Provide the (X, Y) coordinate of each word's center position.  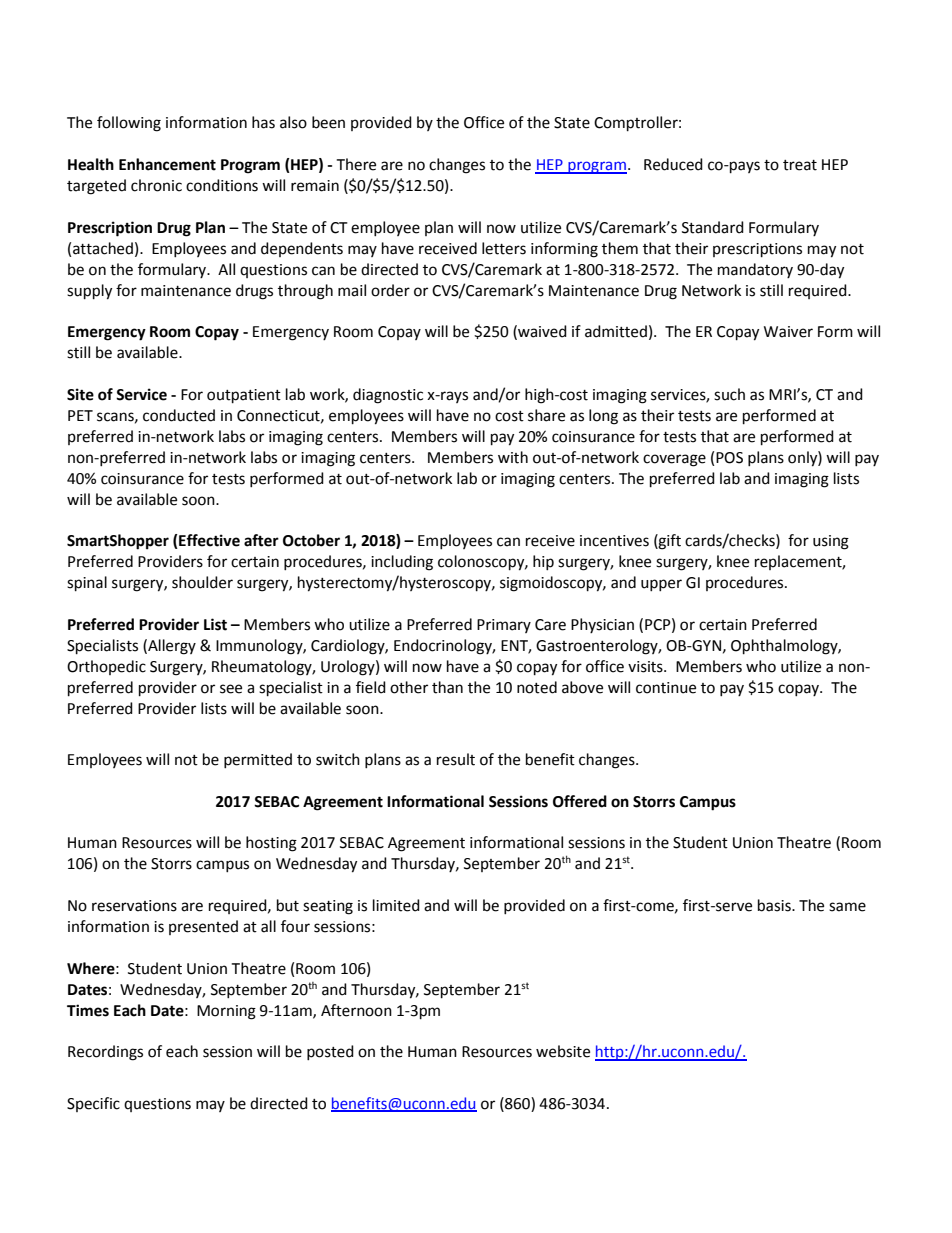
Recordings (105, 1053)
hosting (271, 844)
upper (661, 585)
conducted (179, 415)
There (356, 164)
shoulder (202, 582)
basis (775, 905)
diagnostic (388, 396)
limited (396, 905)
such (729, 394)
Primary (504, 626)
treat (800, 165)
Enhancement (167, 164)
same (847, 907)
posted (330, 1052)
